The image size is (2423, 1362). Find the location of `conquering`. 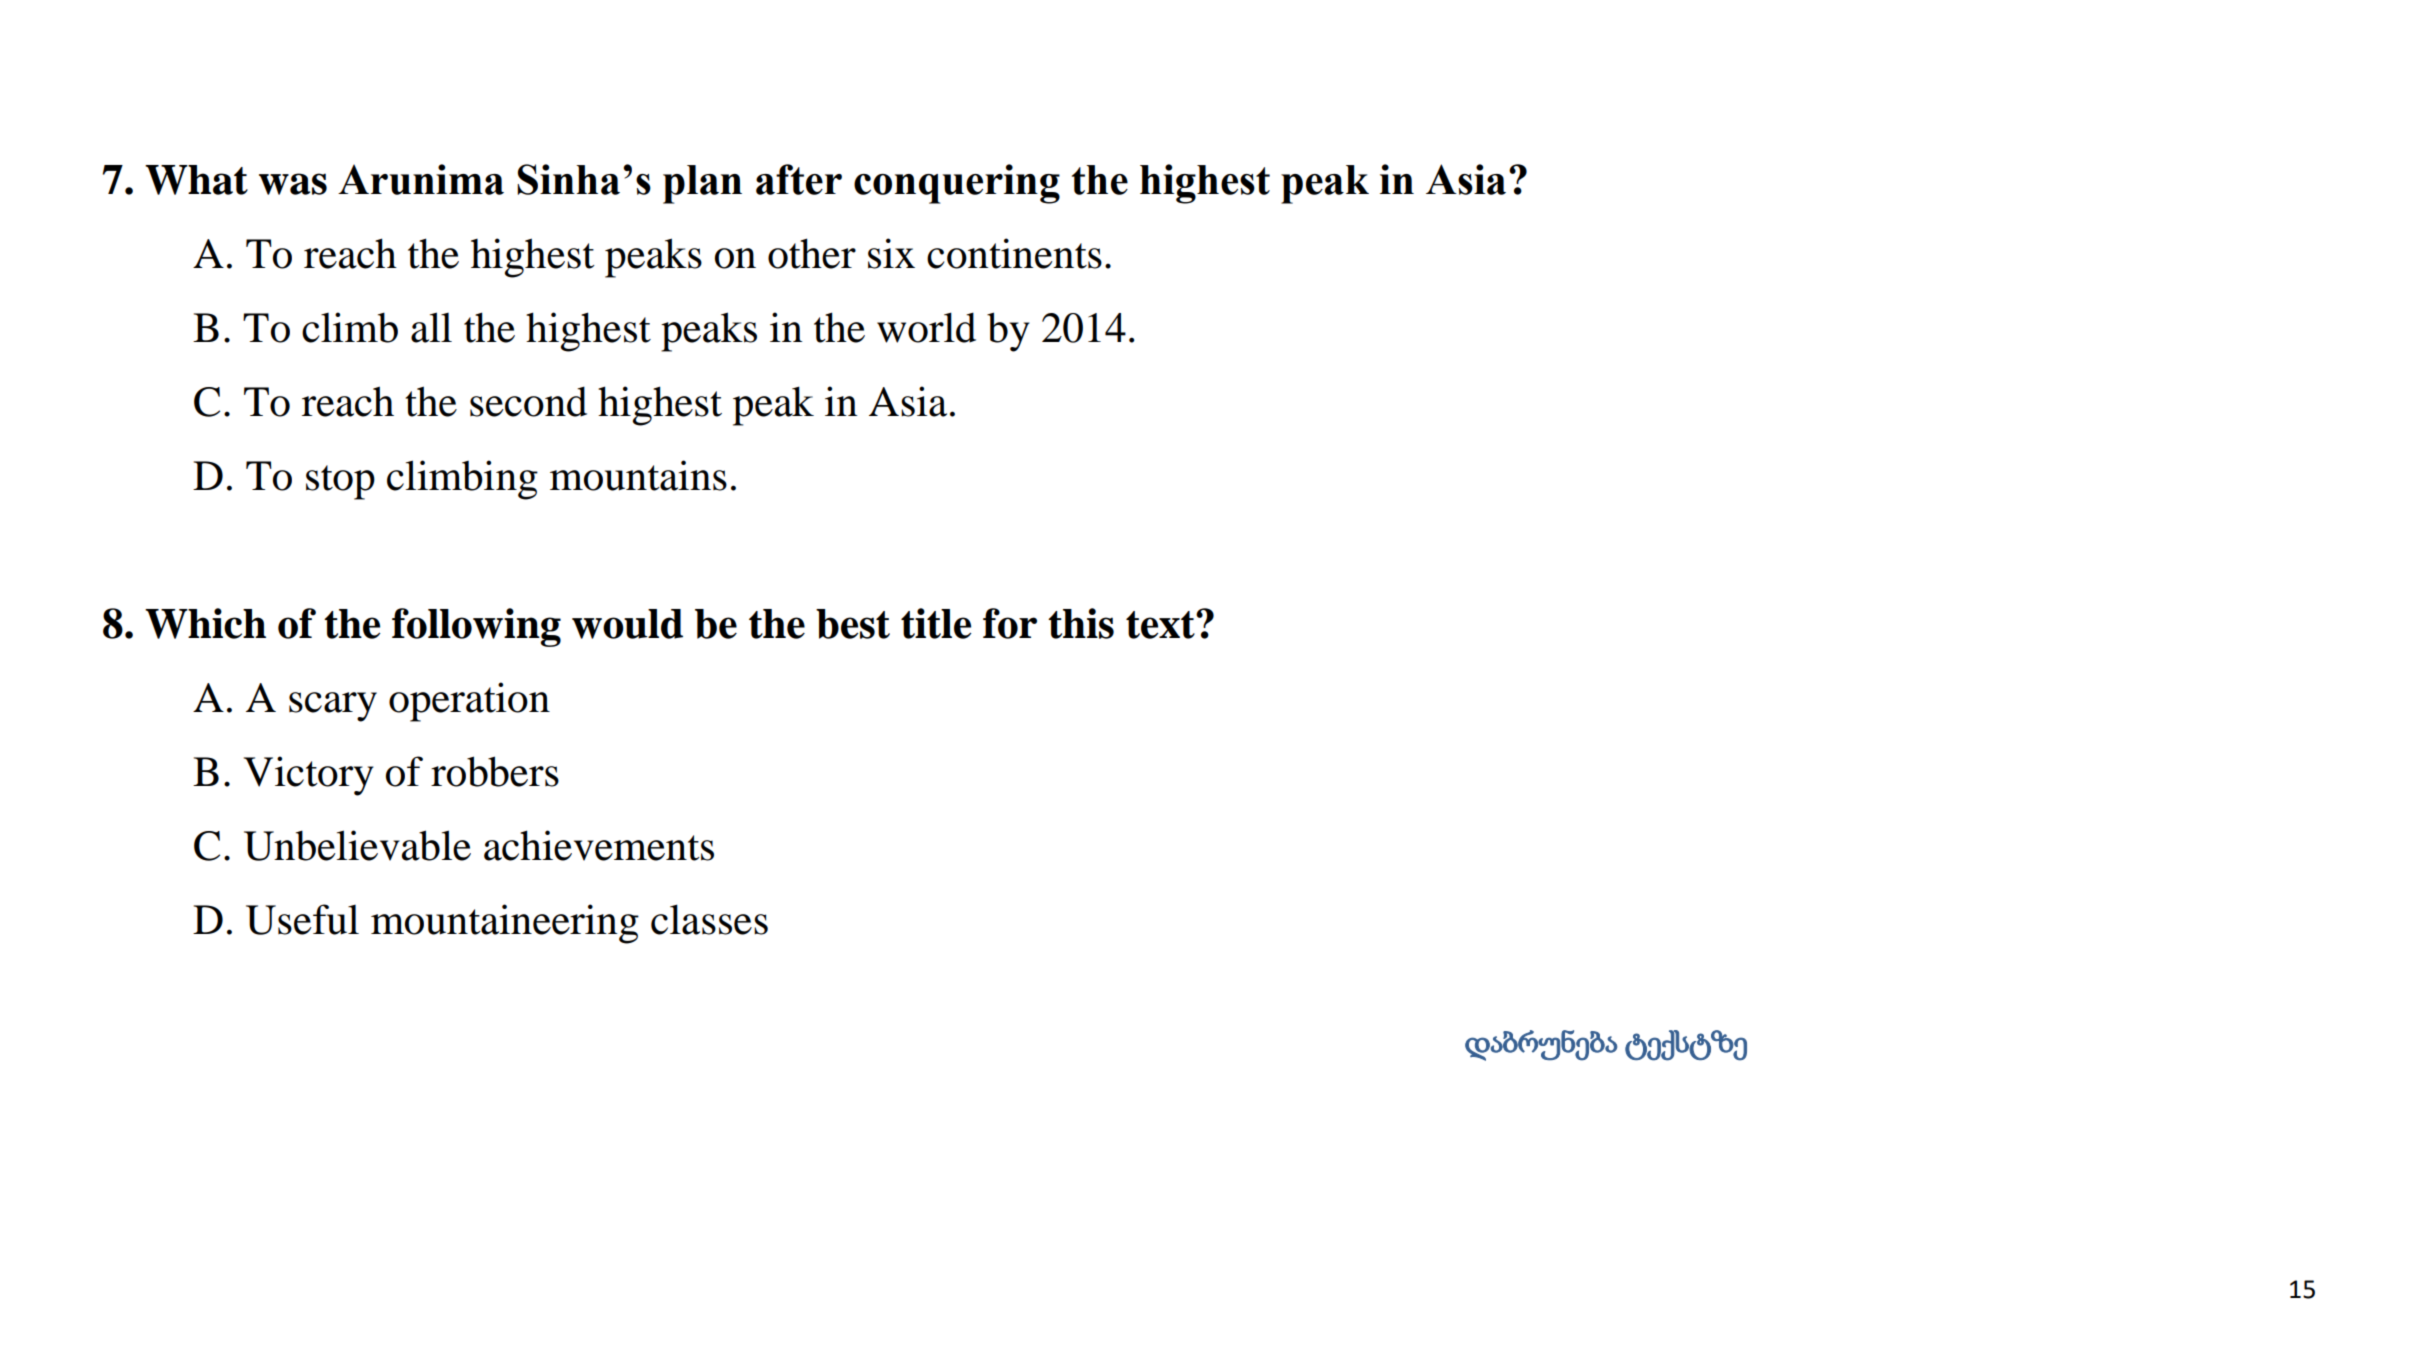

conquering is located at coordinates (957, 184).
